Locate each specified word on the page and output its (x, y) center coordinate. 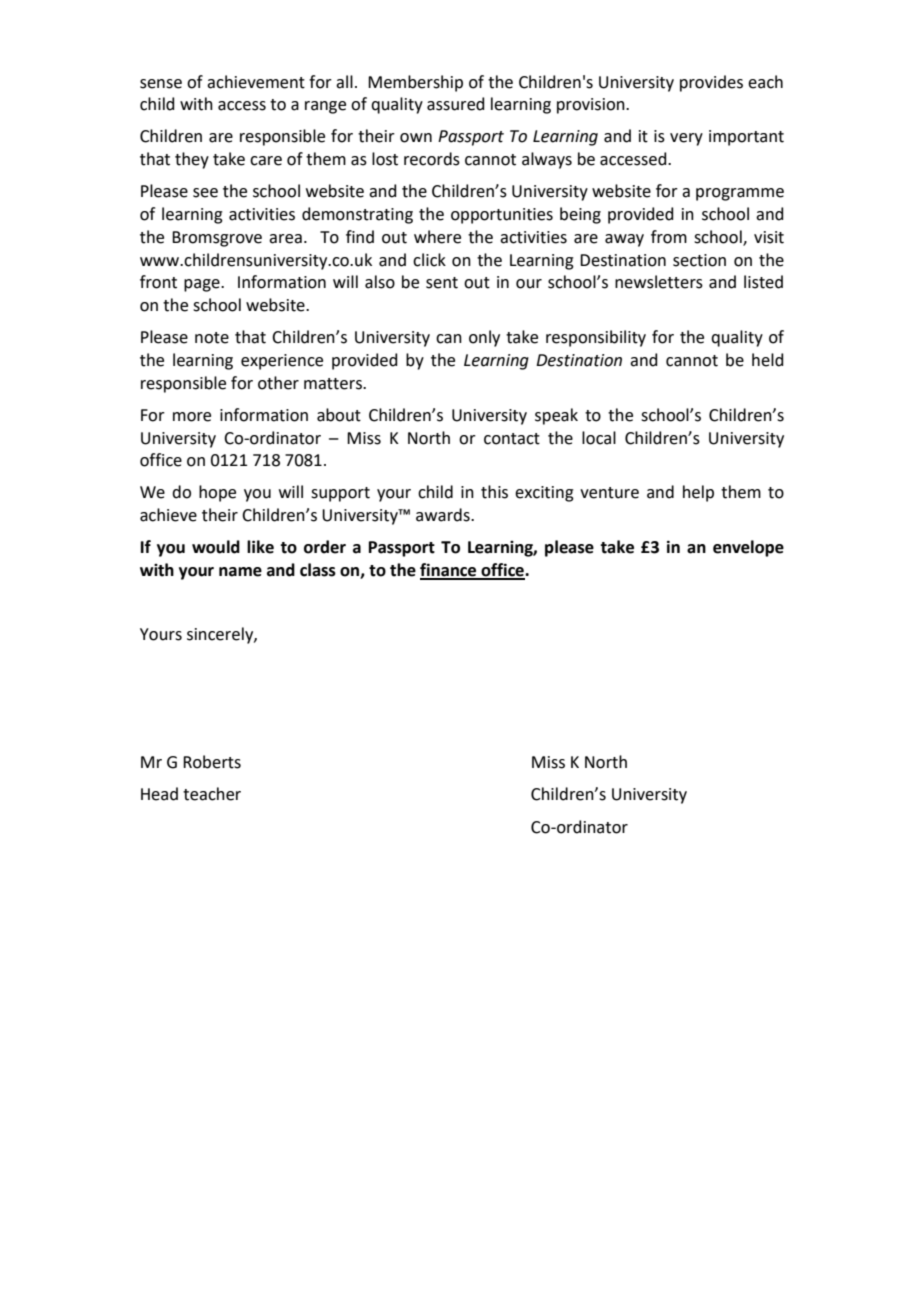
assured (456, 104)
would (216, 547)
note (212, 338)
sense (161, 84)
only (484, 338)
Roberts (212, 762)
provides (711, 83)
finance (449, 571)
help (698, 493)
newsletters (659, 282)
